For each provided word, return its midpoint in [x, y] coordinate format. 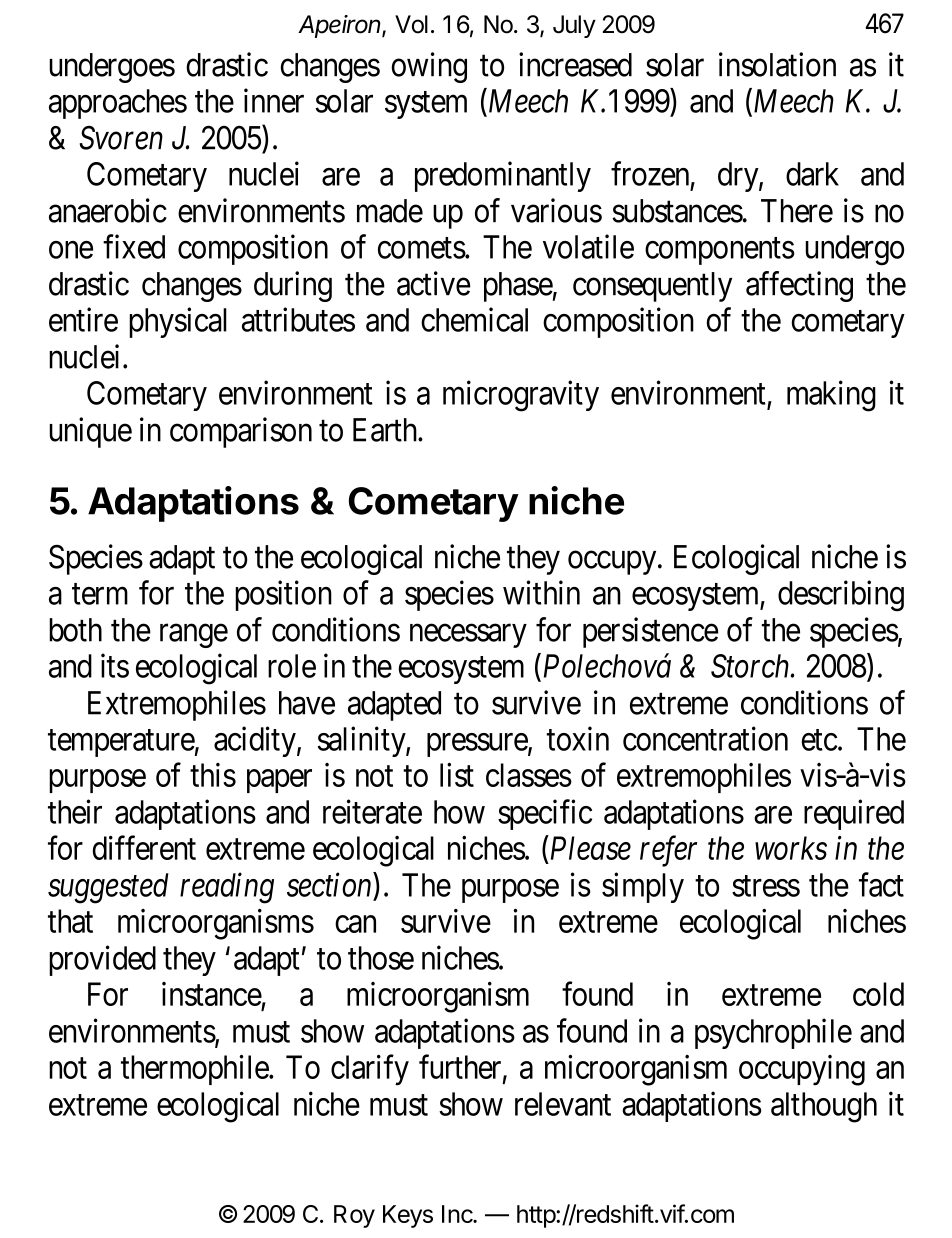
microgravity [521, 396]
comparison [241, 432]
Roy [354, 1216]
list [457, 775]
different [144, 847]
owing [429, 67]
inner [274, 100]
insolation [777, 64]
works [791, 848]
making [831, 396]
